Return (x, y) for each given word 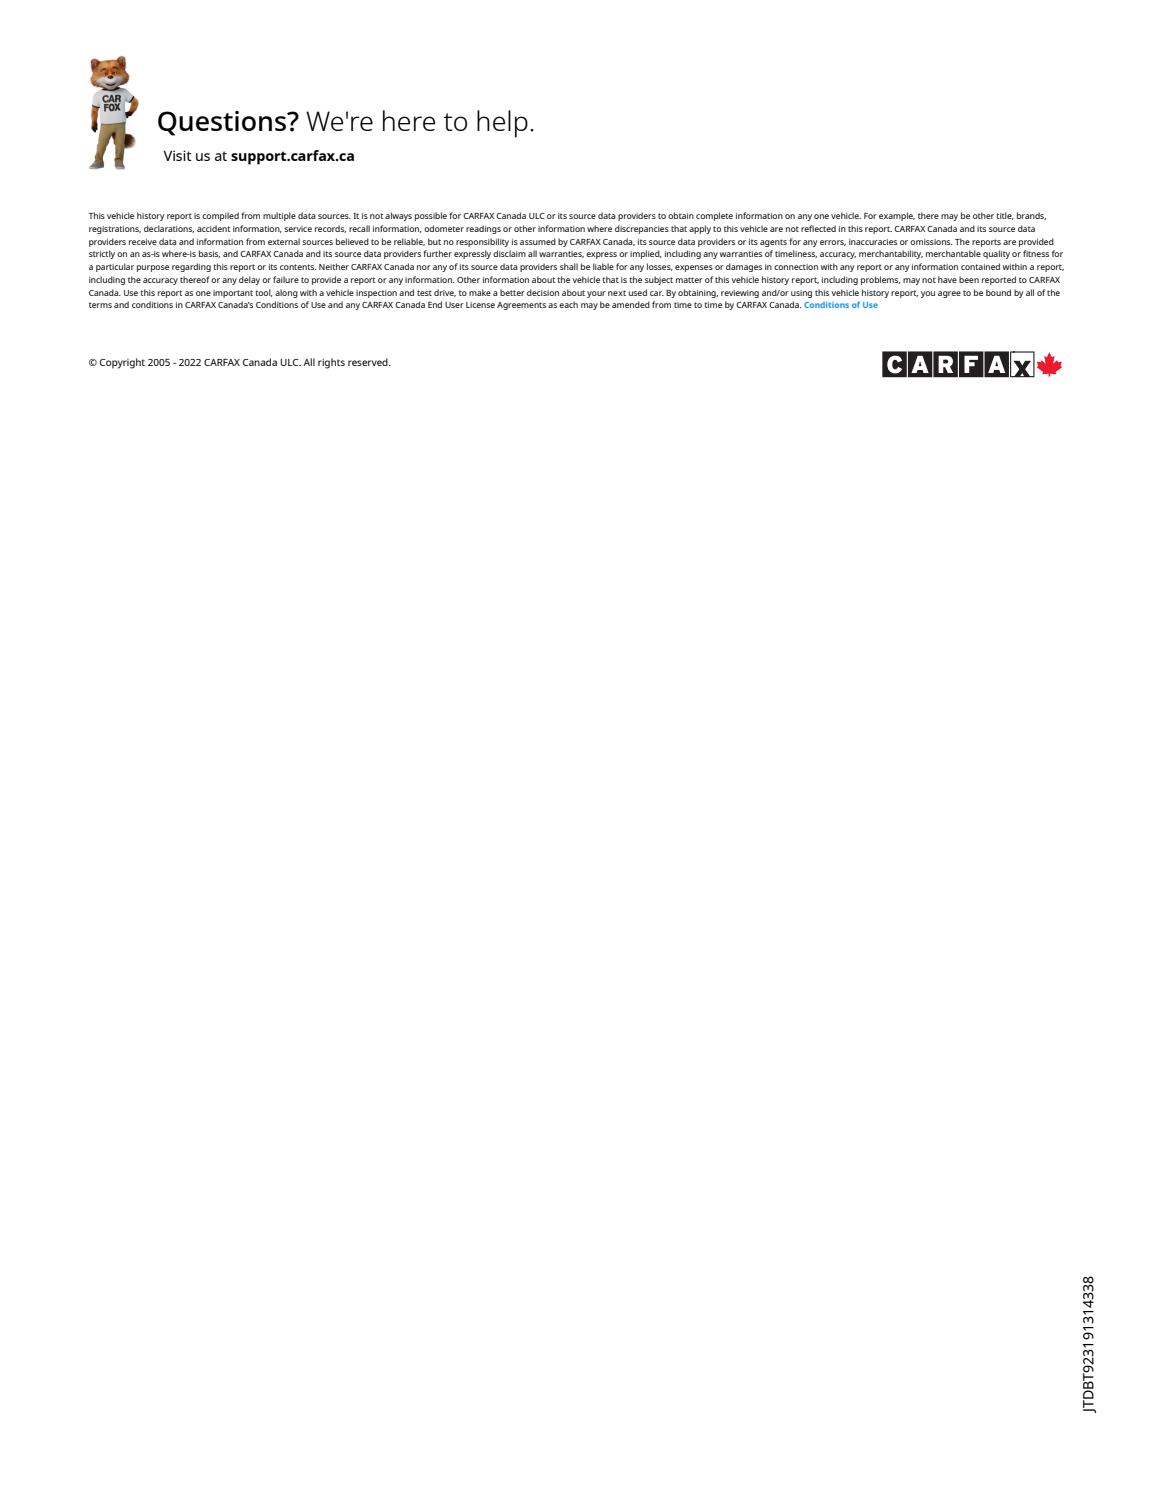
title (1005, 216)
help (502, 124)
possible (431, 216)
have (947, 279)
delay (249, 280)
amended (631, 304)
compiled (220, 216)
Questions (223, 123)
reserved (369, 362)
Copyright (122, 363)
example (897, 216)
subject (659, 280)
